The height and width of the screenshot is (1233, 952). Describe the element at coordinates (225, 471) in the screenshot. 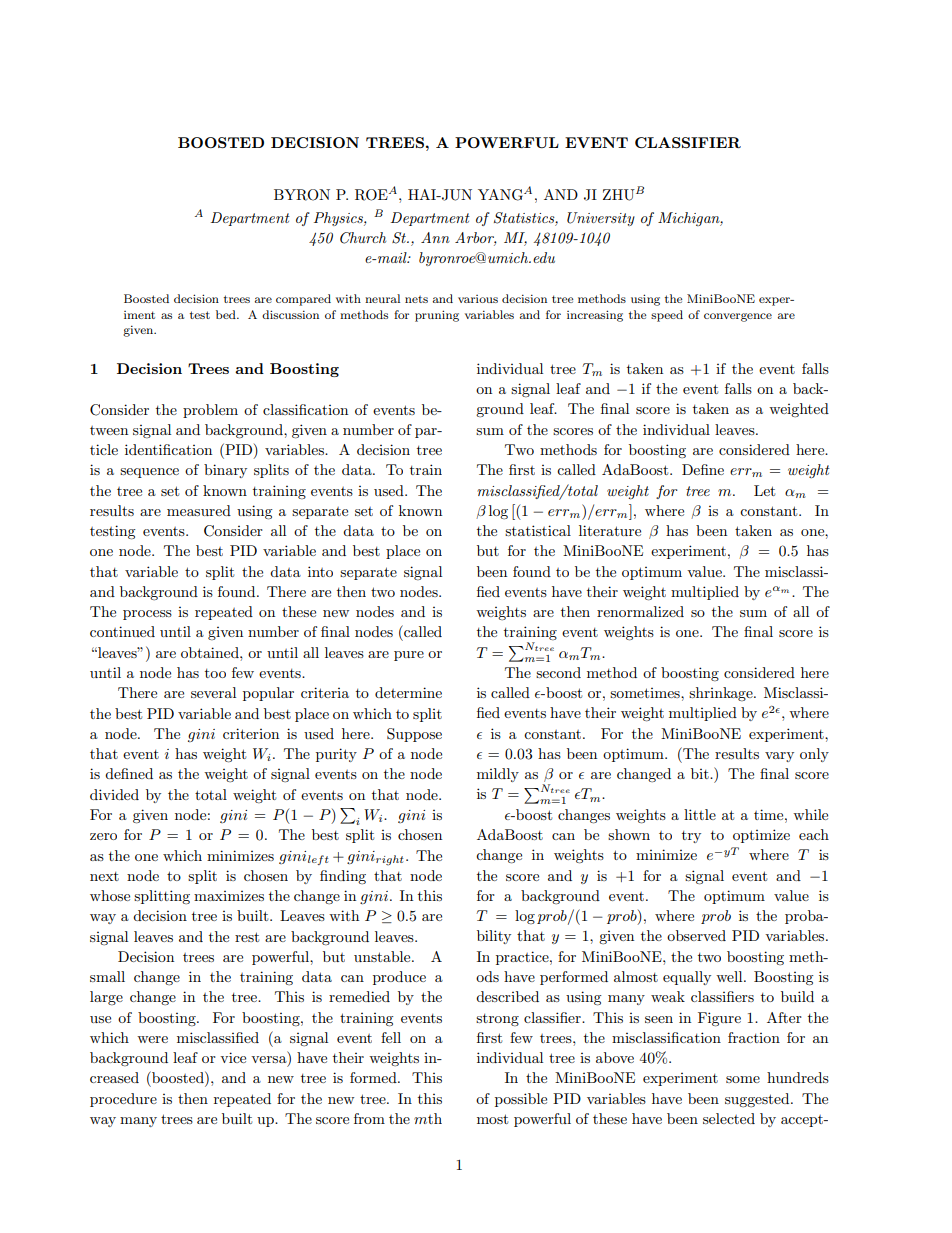

I see `binary` at that location.
